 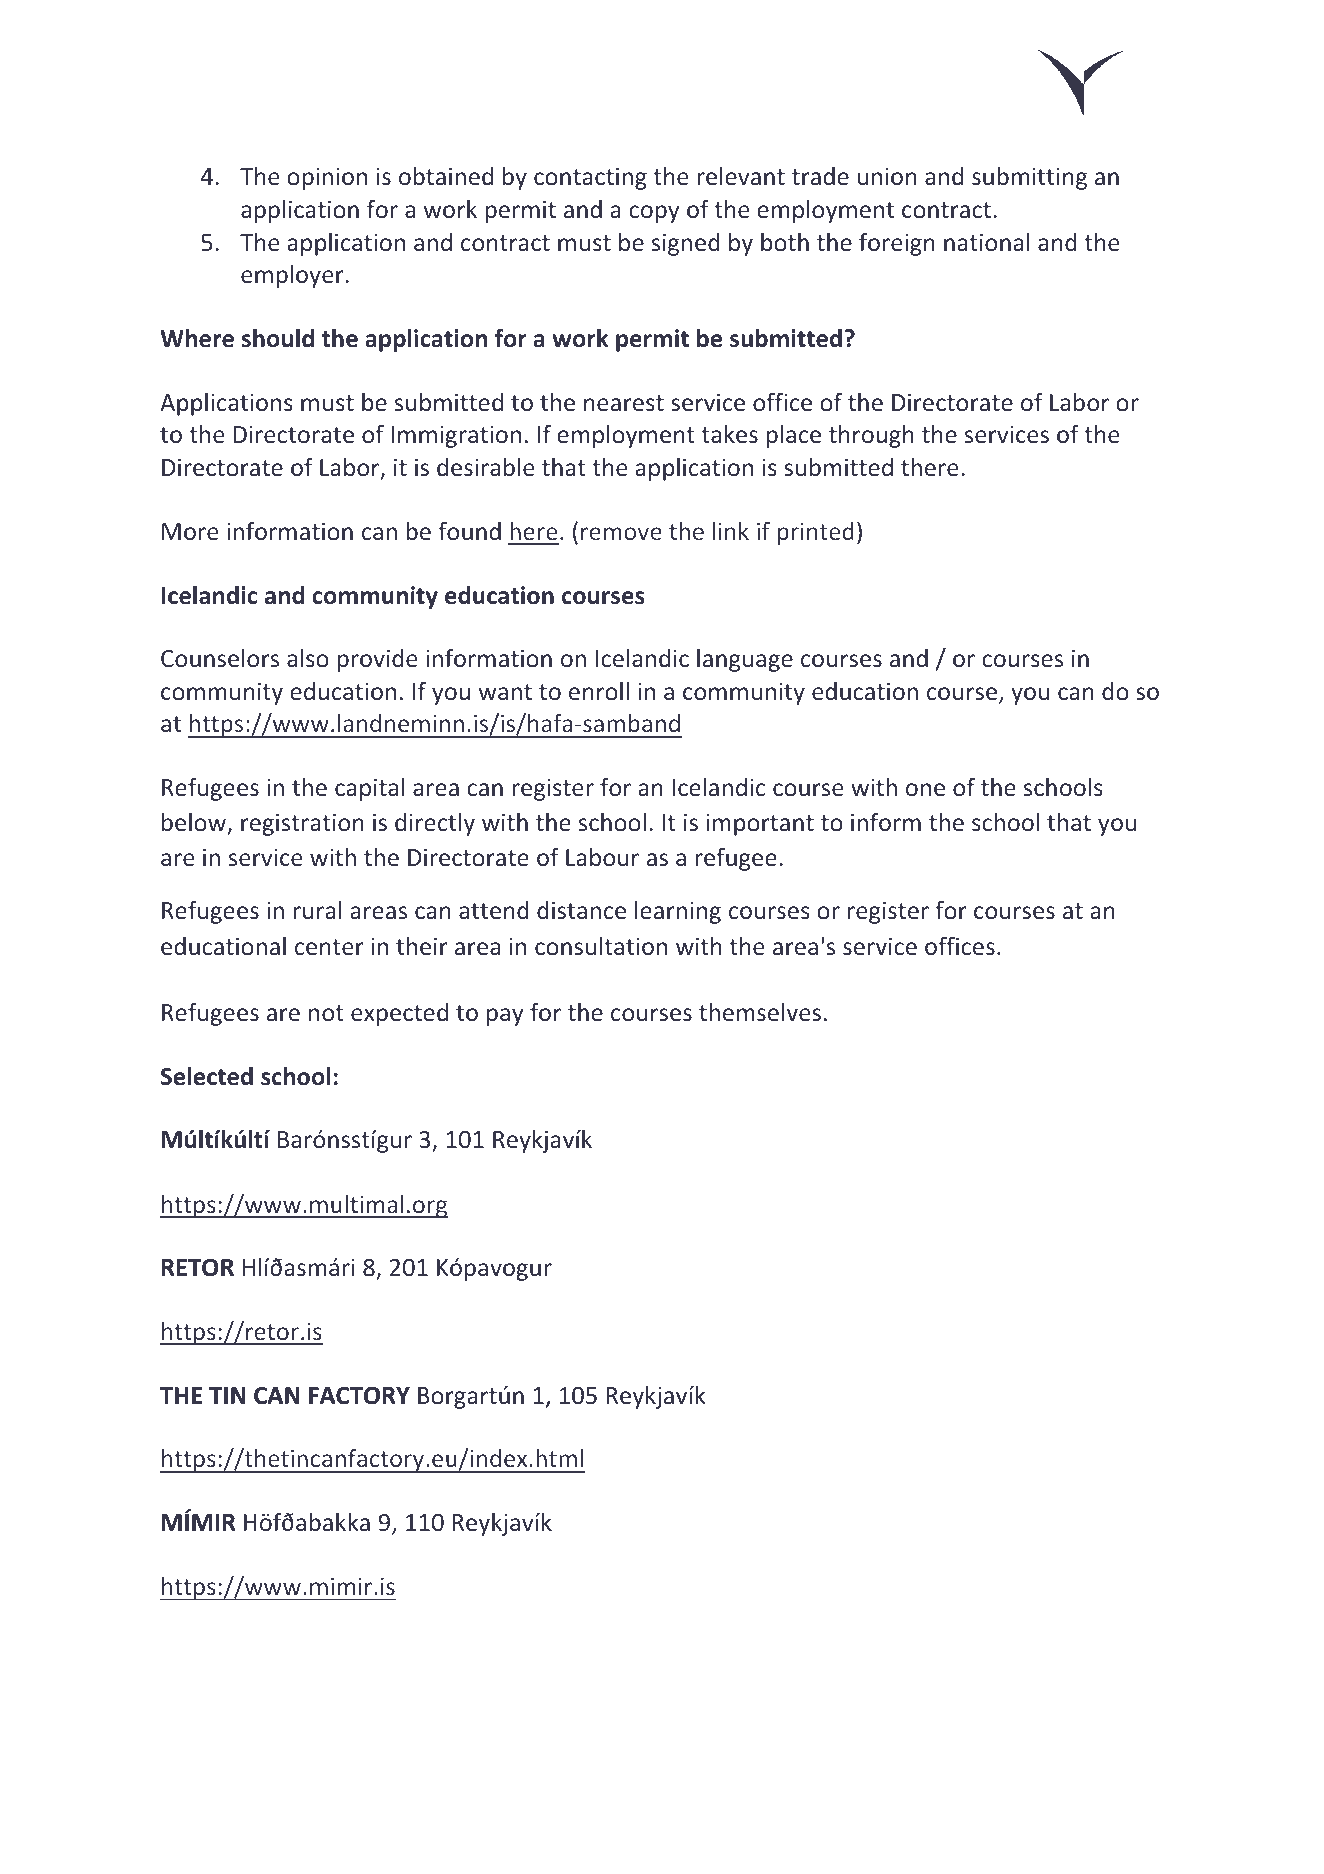 What do you see at coordinates (624, 403) in the page?
I see `nearest` at bounding box center [624, 403].
